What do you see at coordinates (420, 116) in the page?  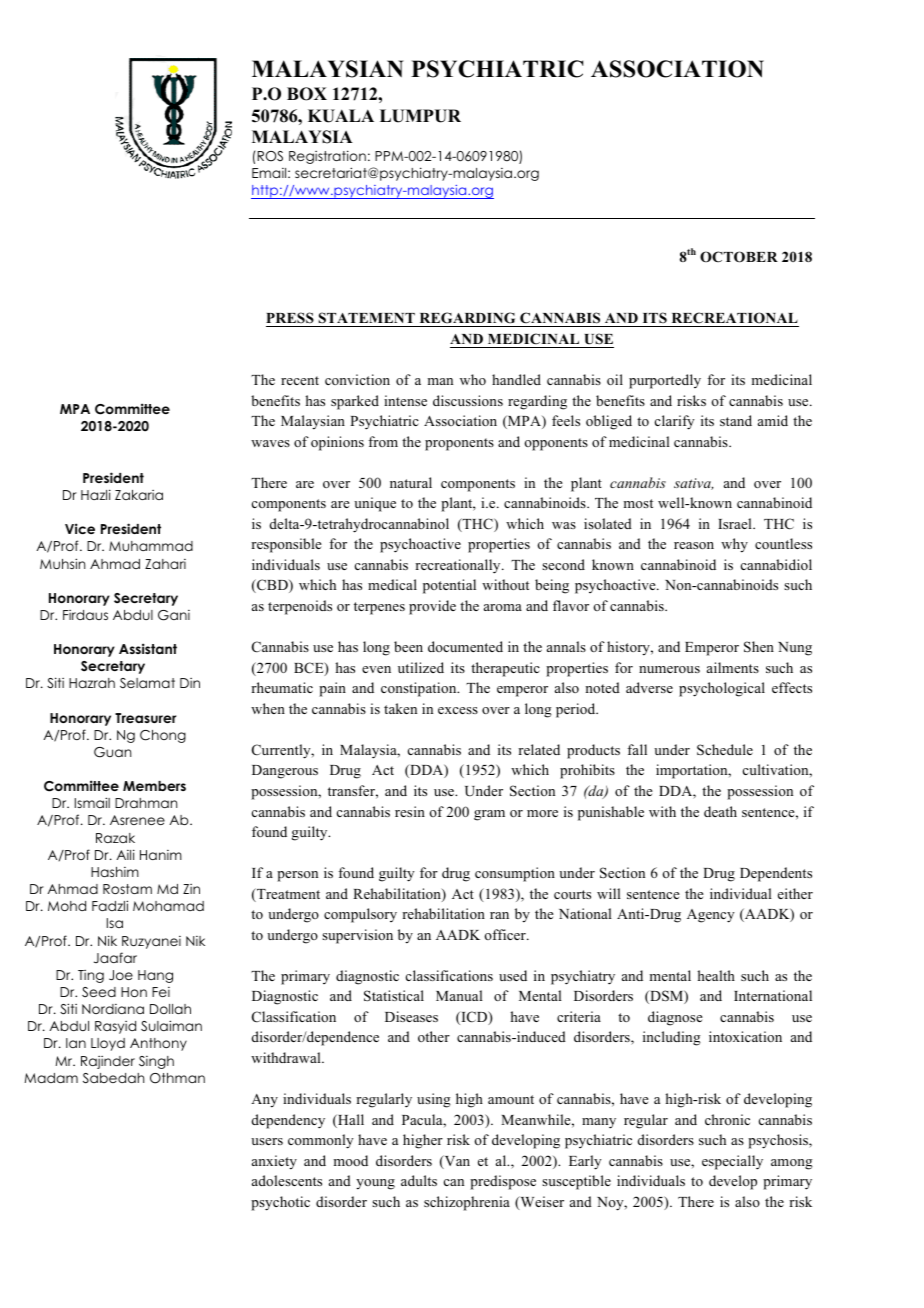 I see `LUMPUR` at bounding box center [420, 116].
